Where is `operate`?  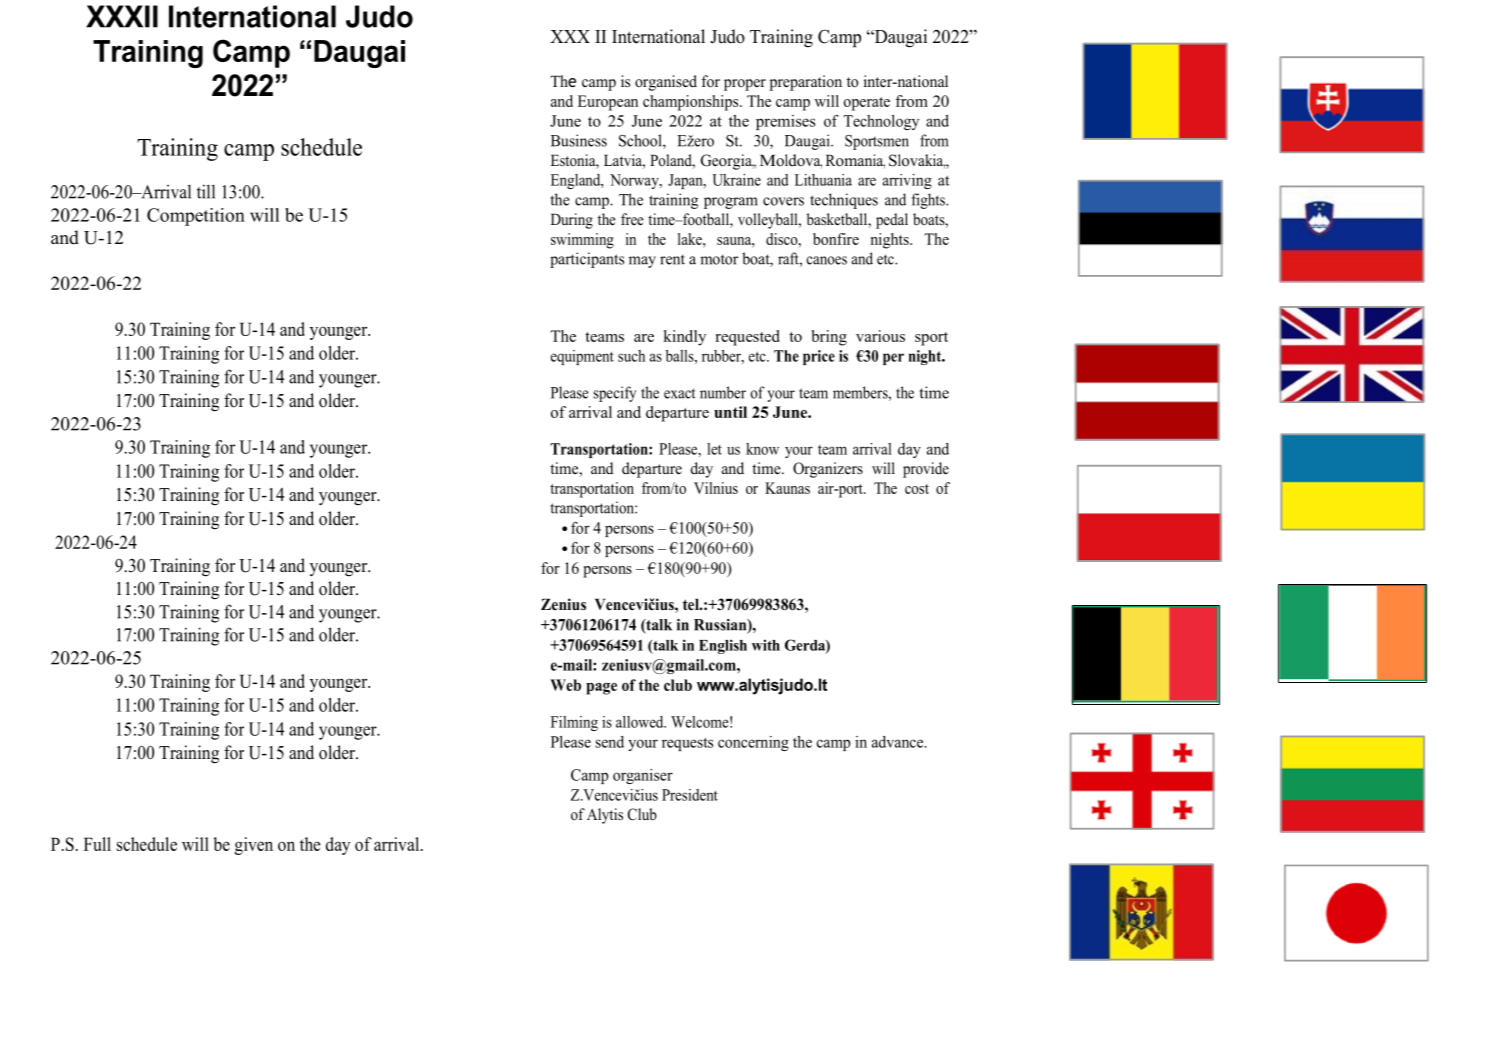
operate is located at coordinates (867, 104).
